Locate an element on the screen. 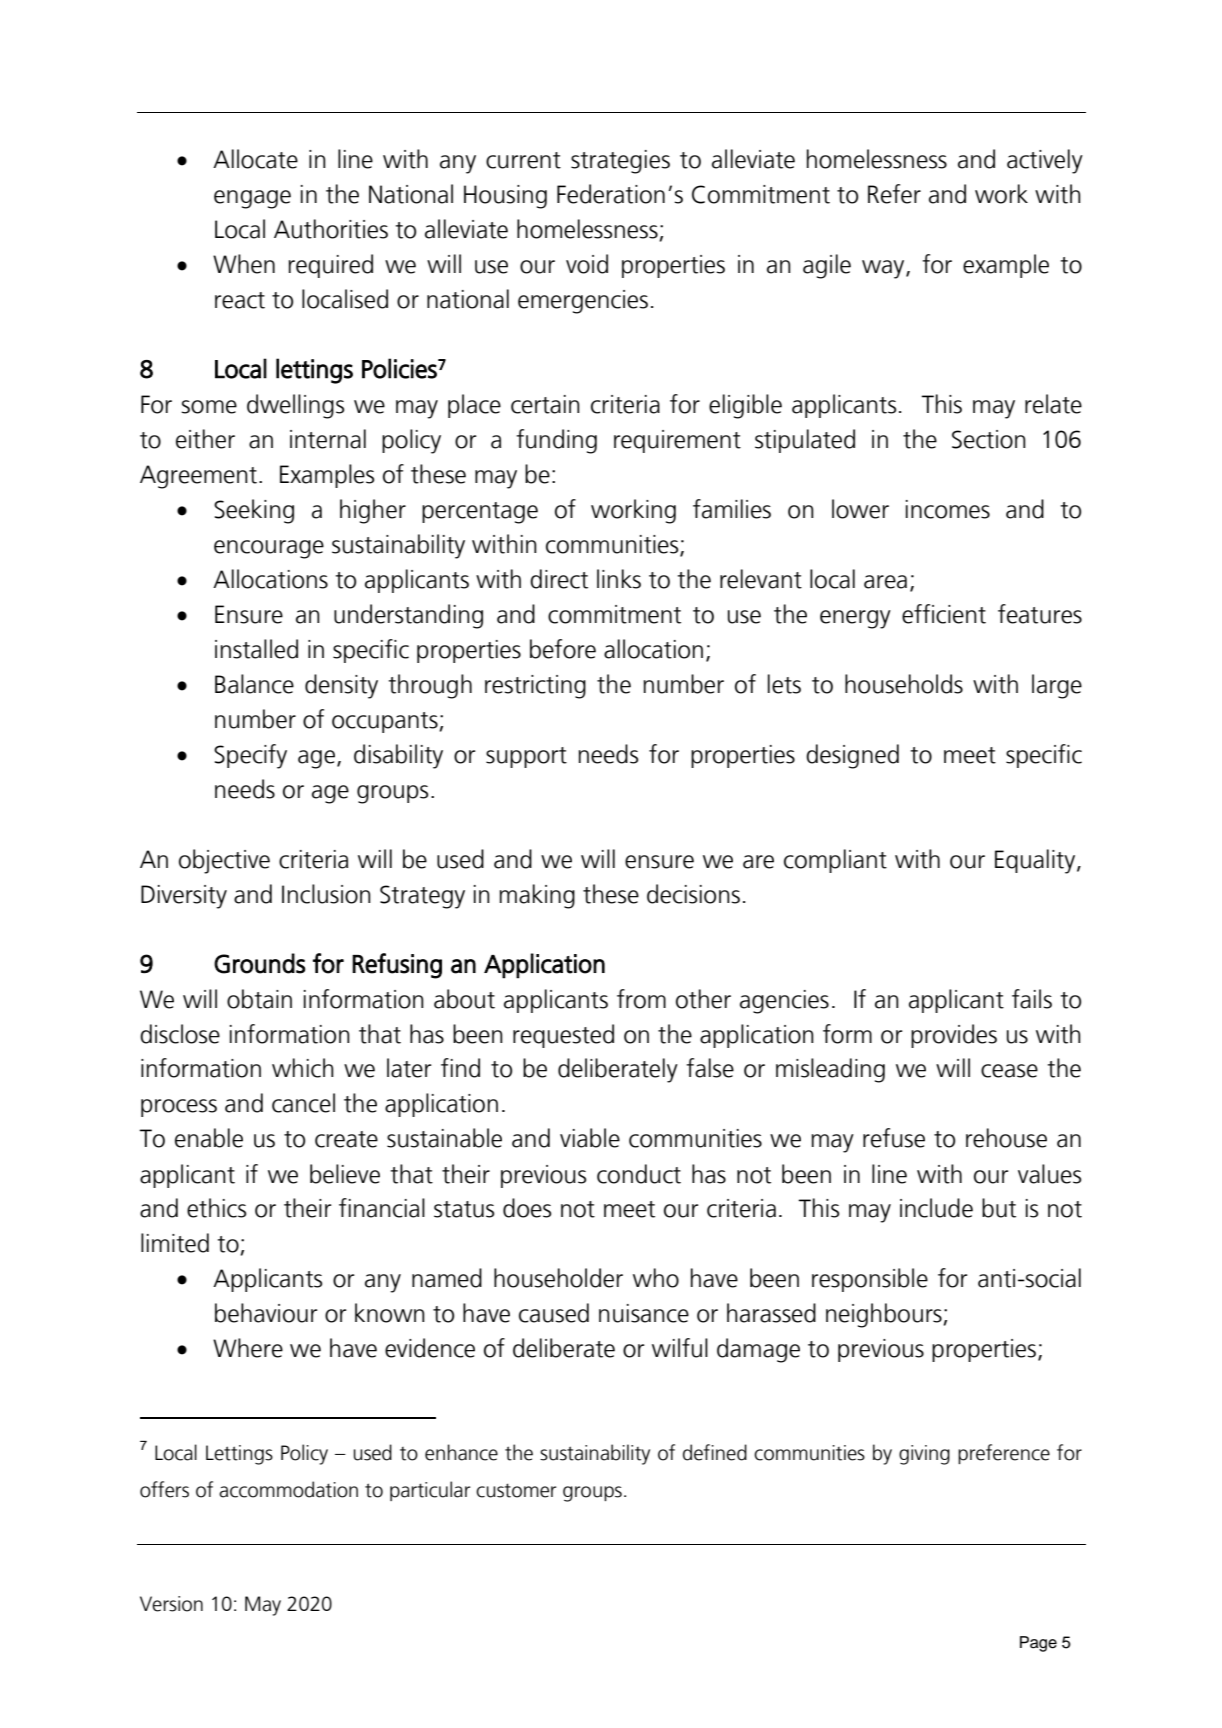 This screenshot has width=1222, height=1728. customer is located at coordinates (516, 1490).
